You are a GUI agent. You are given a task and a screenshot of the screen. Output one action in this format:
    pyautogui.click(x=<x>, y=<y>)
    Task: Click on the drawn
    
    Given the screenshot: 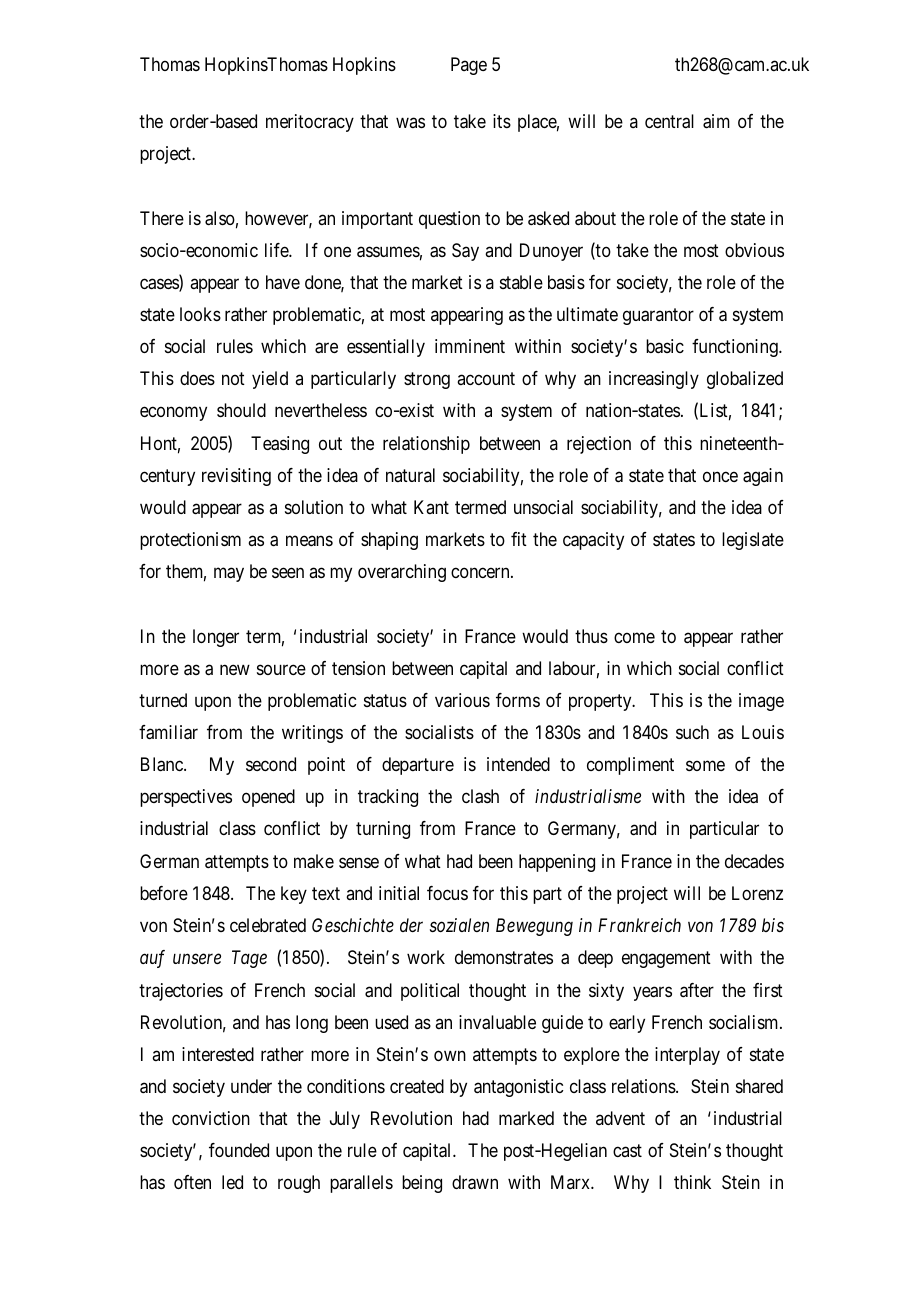 What is the action you would take?
    pyautogui.click(x=475, y=1182)
